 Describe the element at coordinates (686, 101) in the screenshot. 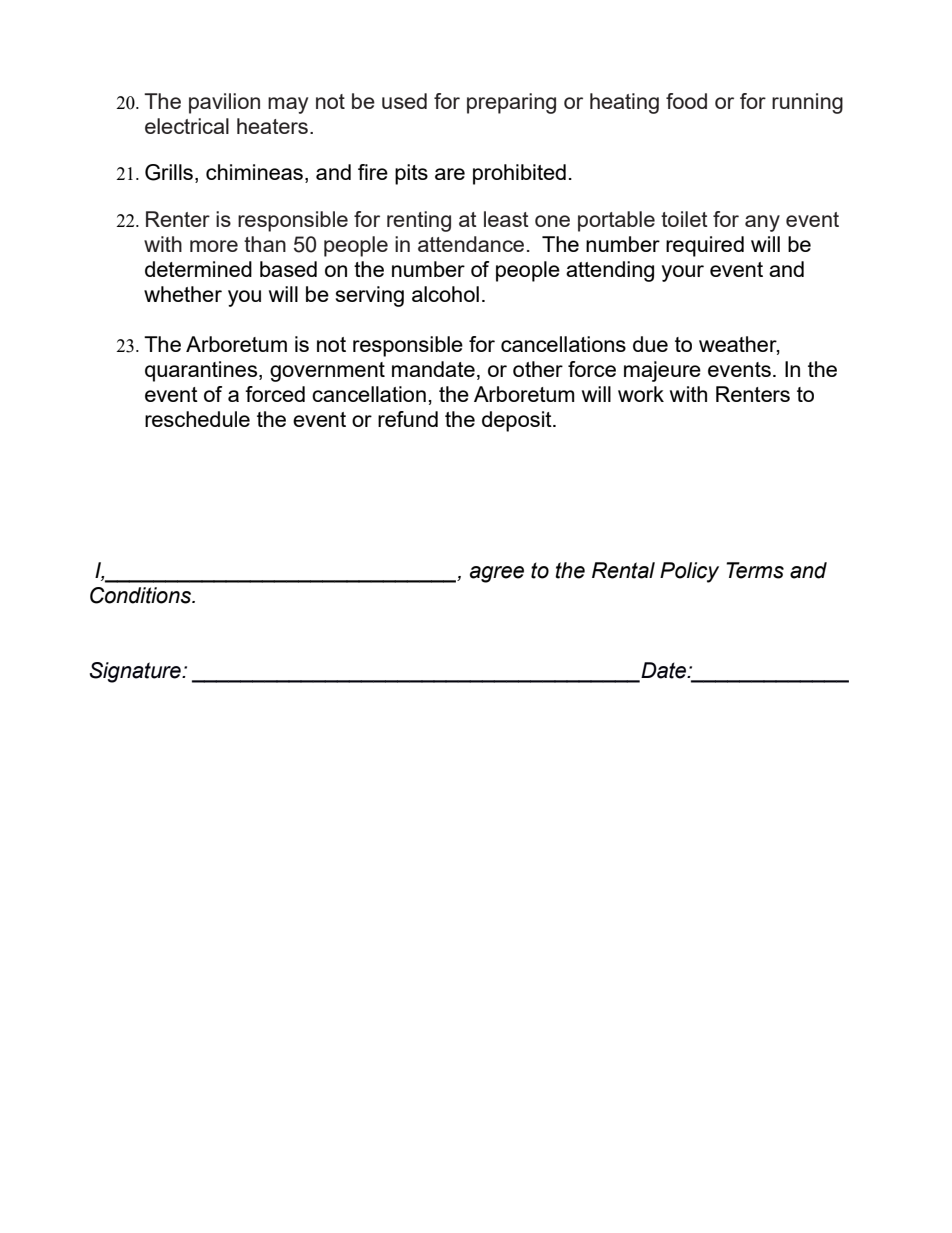

I see `food` at that location.
